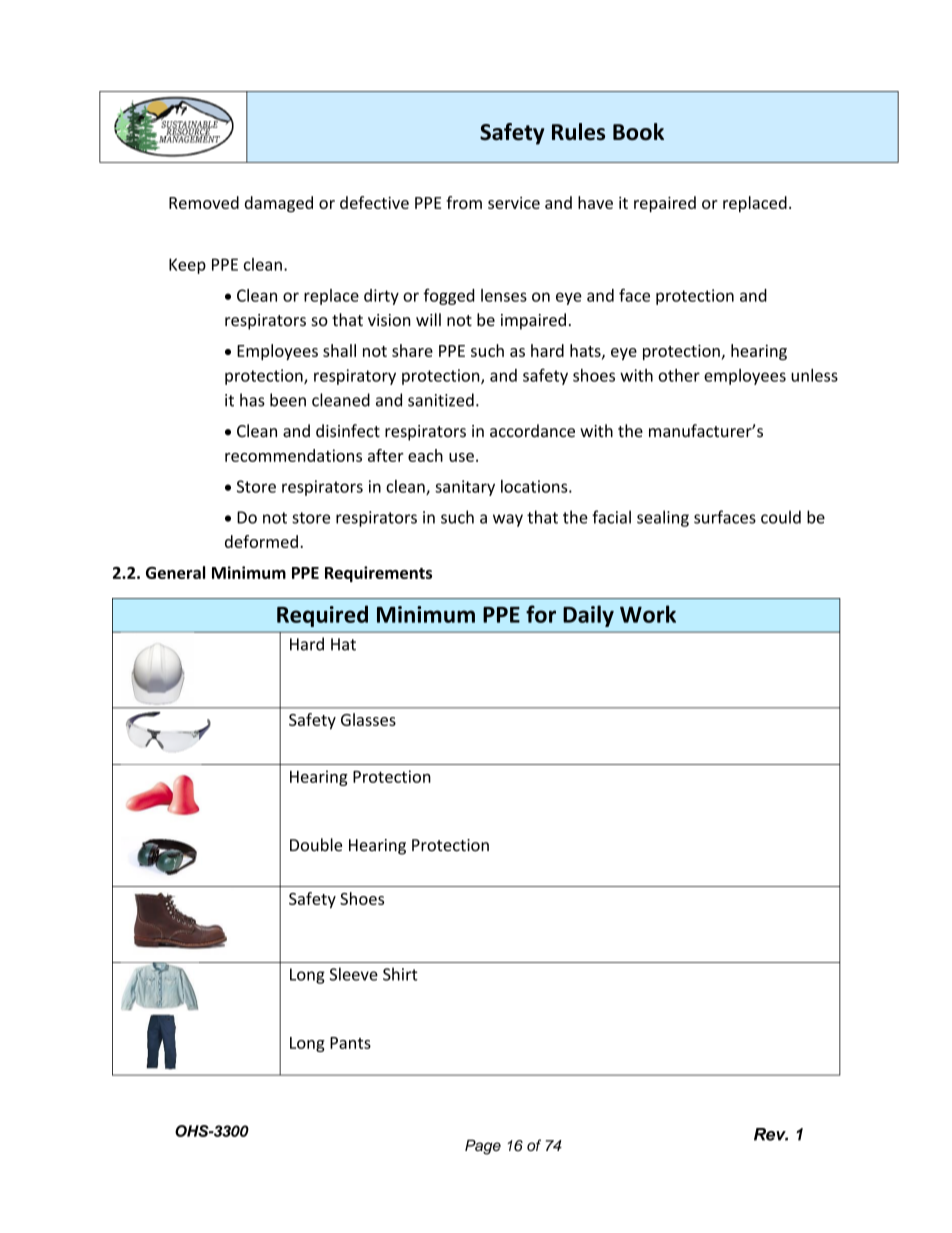  I want to click on damaged, so click(279, 204).
